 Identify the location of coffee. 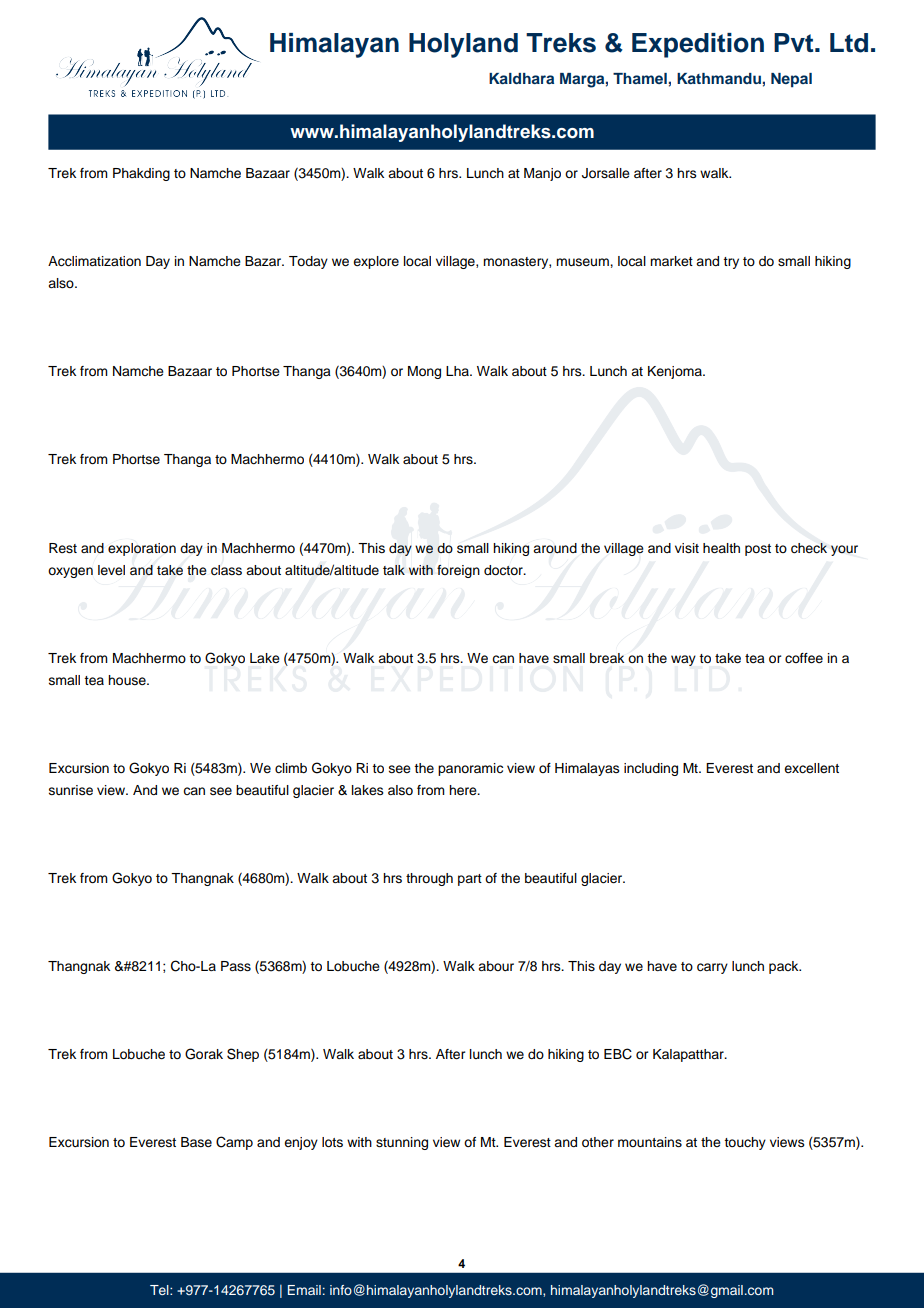
(804, 658).
